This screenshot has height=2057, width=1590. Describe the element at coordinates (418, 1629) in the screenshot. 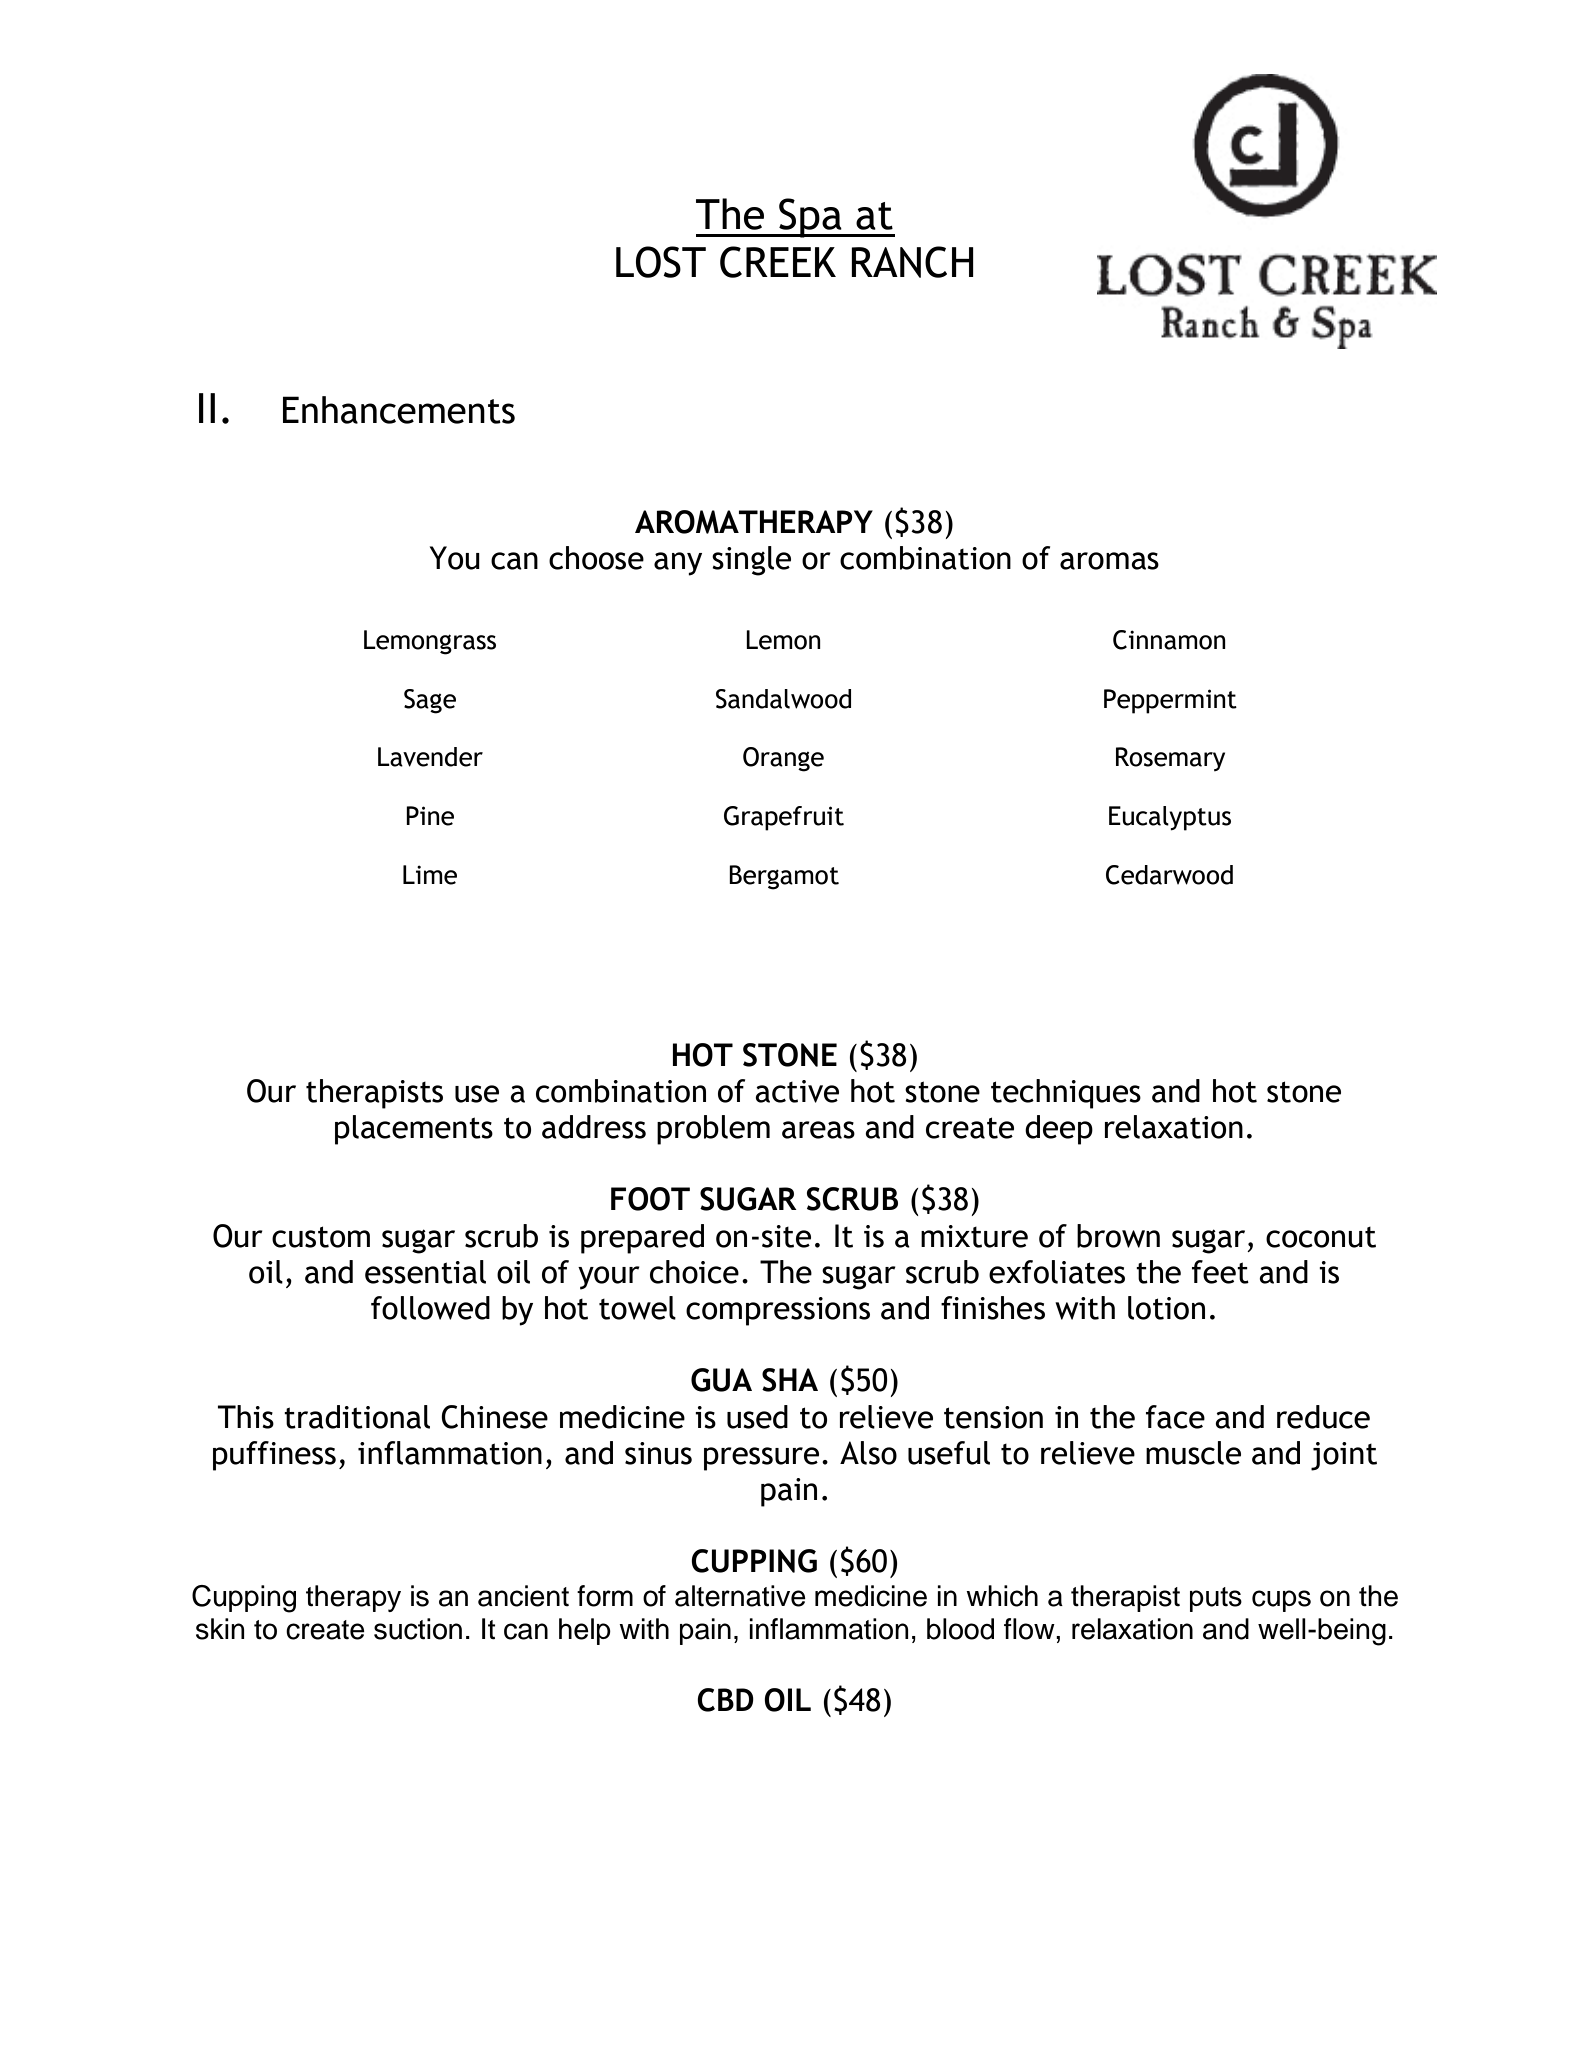

I see `suction` at that location.
